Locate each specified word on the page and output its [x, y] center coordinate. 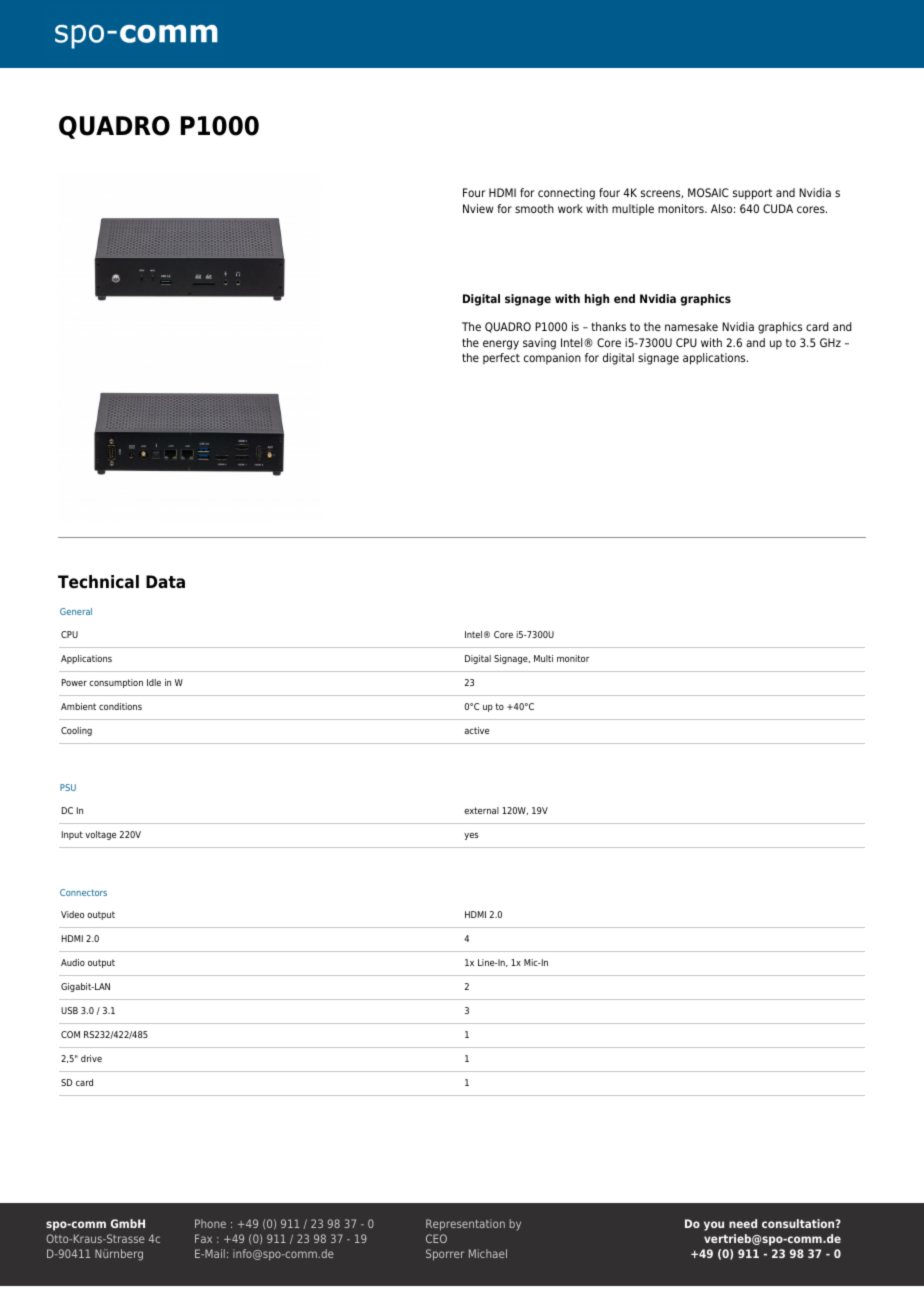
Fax [203, 1238]
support [752, 194]
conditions [120, 706]
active [476, 730]
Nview [478, 208]
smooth [534, 208]
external [481, 810]
